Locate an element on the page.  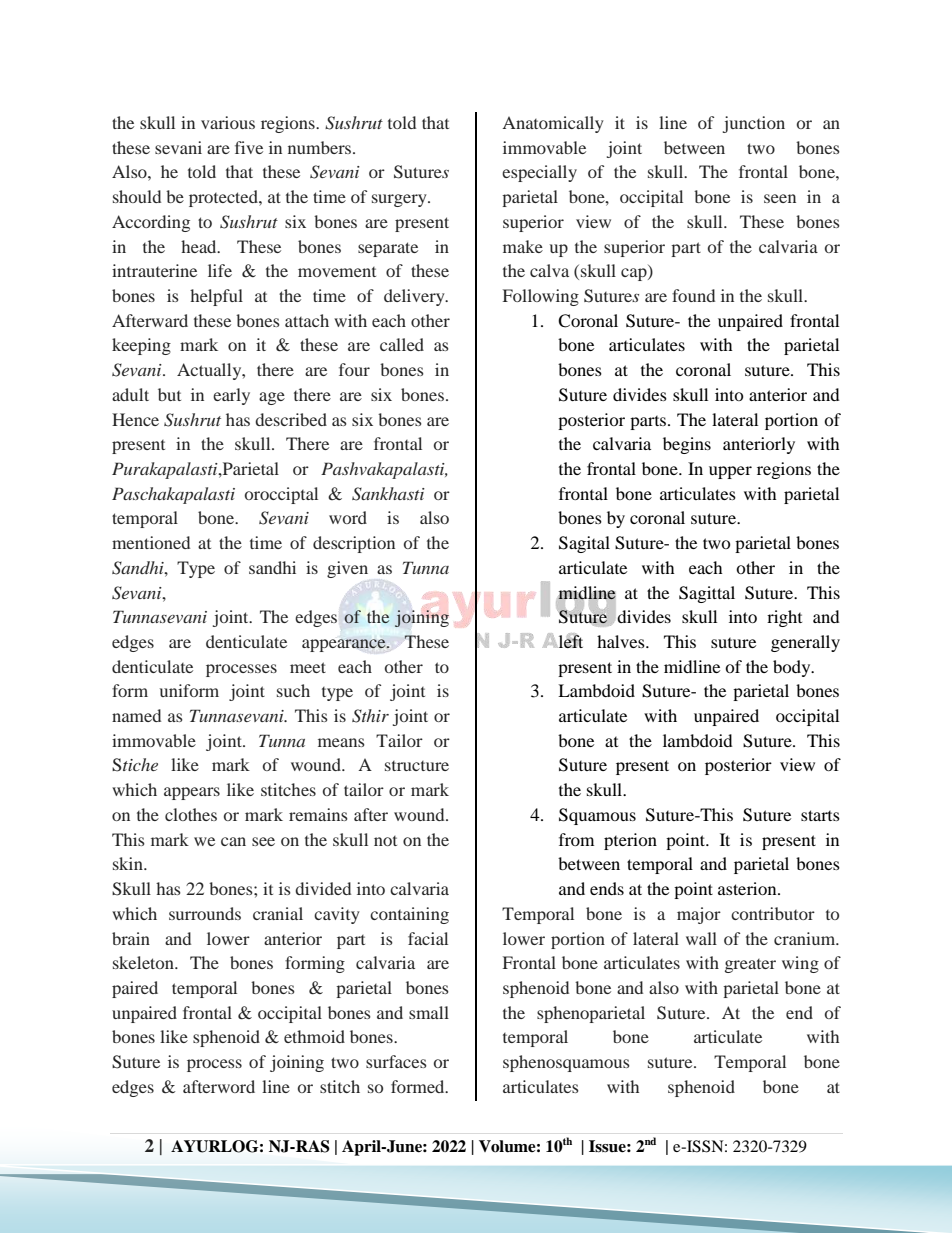
ethmoid is located at coordinates (314, 1036).
